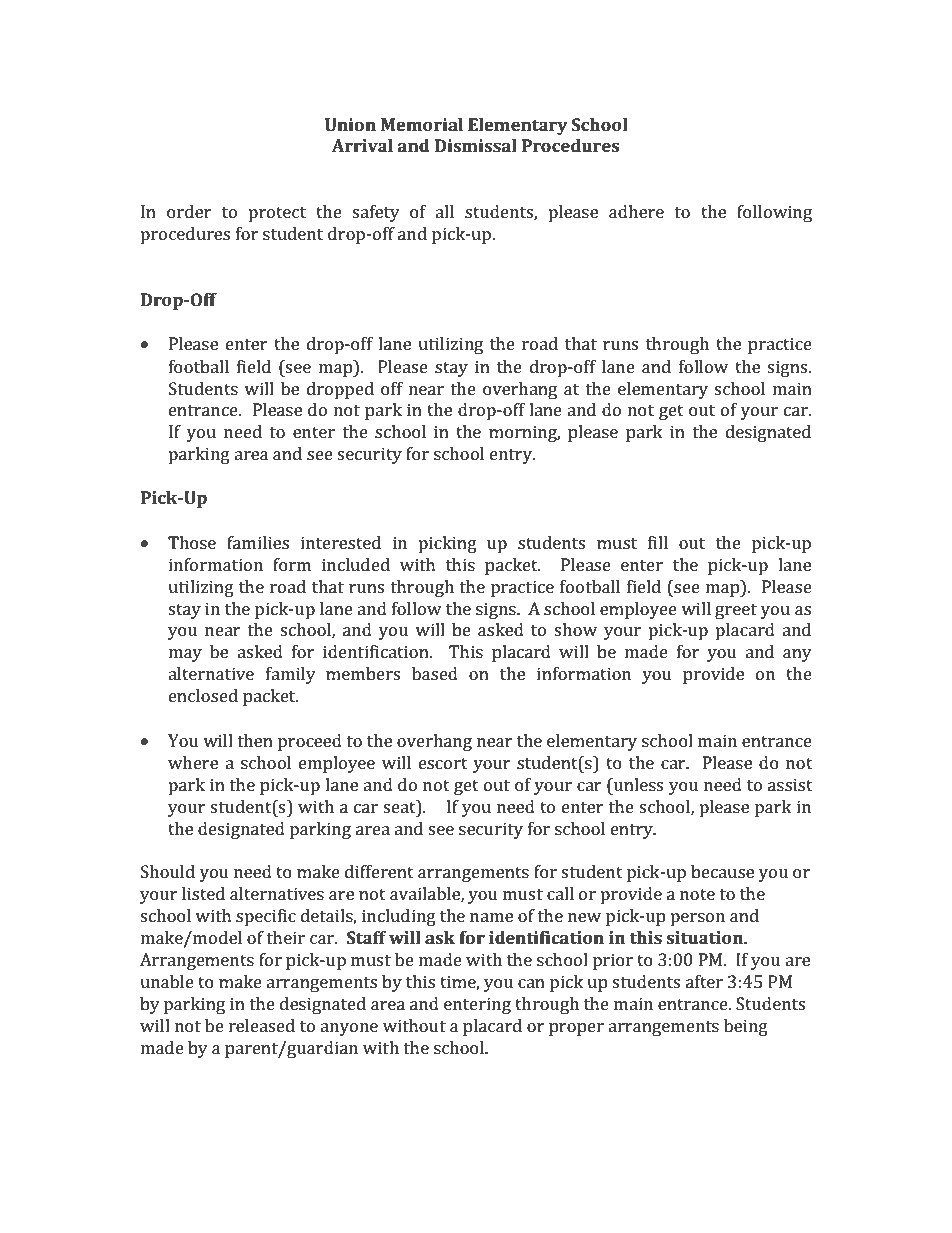 Image resolution: width=952 pixels, height=1233 pixels. What do you see at coordinates (476, 145) in the screenshot?
I see `Dismissal` at bounding box center [476, 145].
